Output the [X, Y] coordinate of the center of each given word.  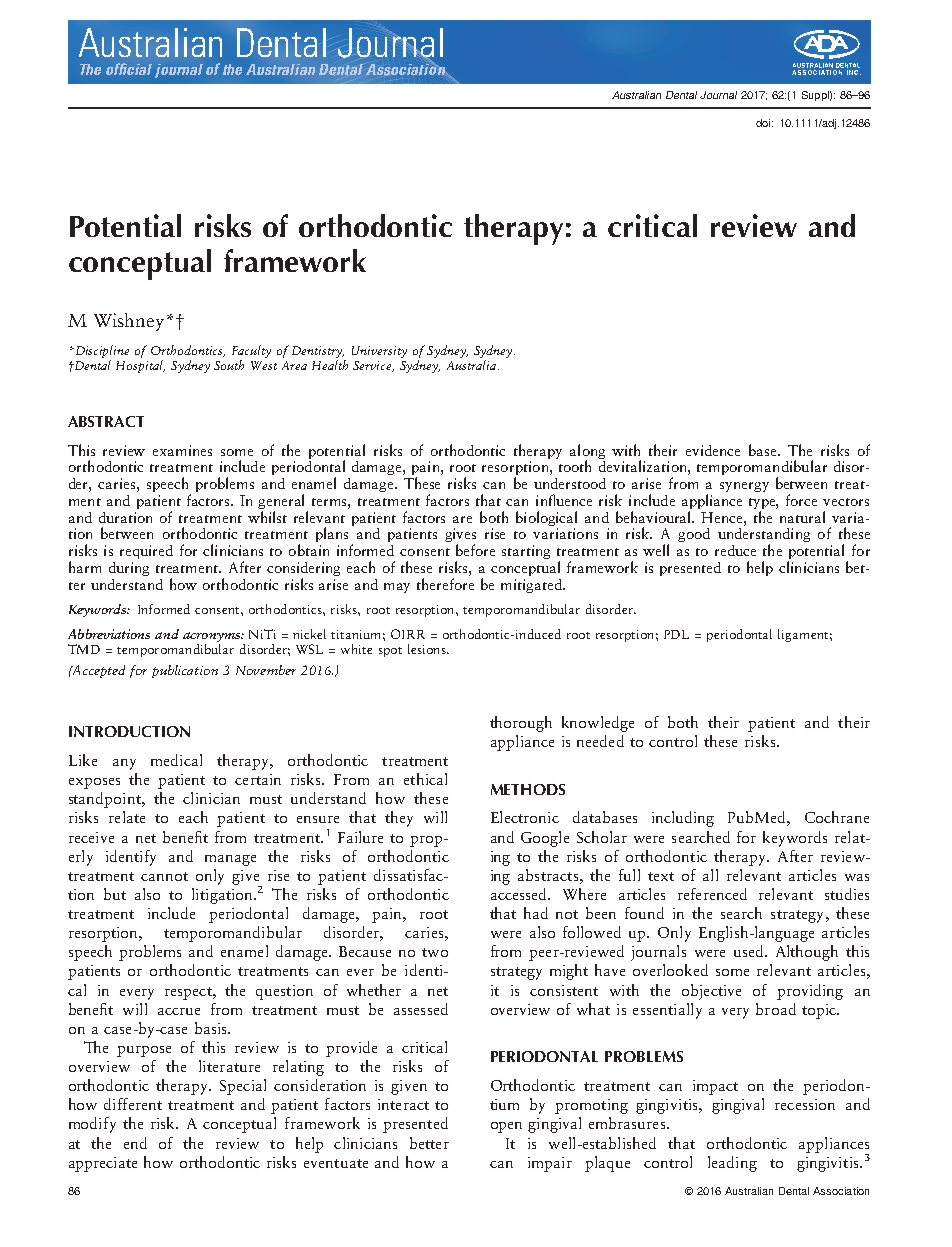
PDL [676, 634]
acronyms [212, 637]
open [506, 1127]
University [379, 352]
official [129, 69]
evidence [713, 450]
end [135, 1143]
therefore [445, 584]
